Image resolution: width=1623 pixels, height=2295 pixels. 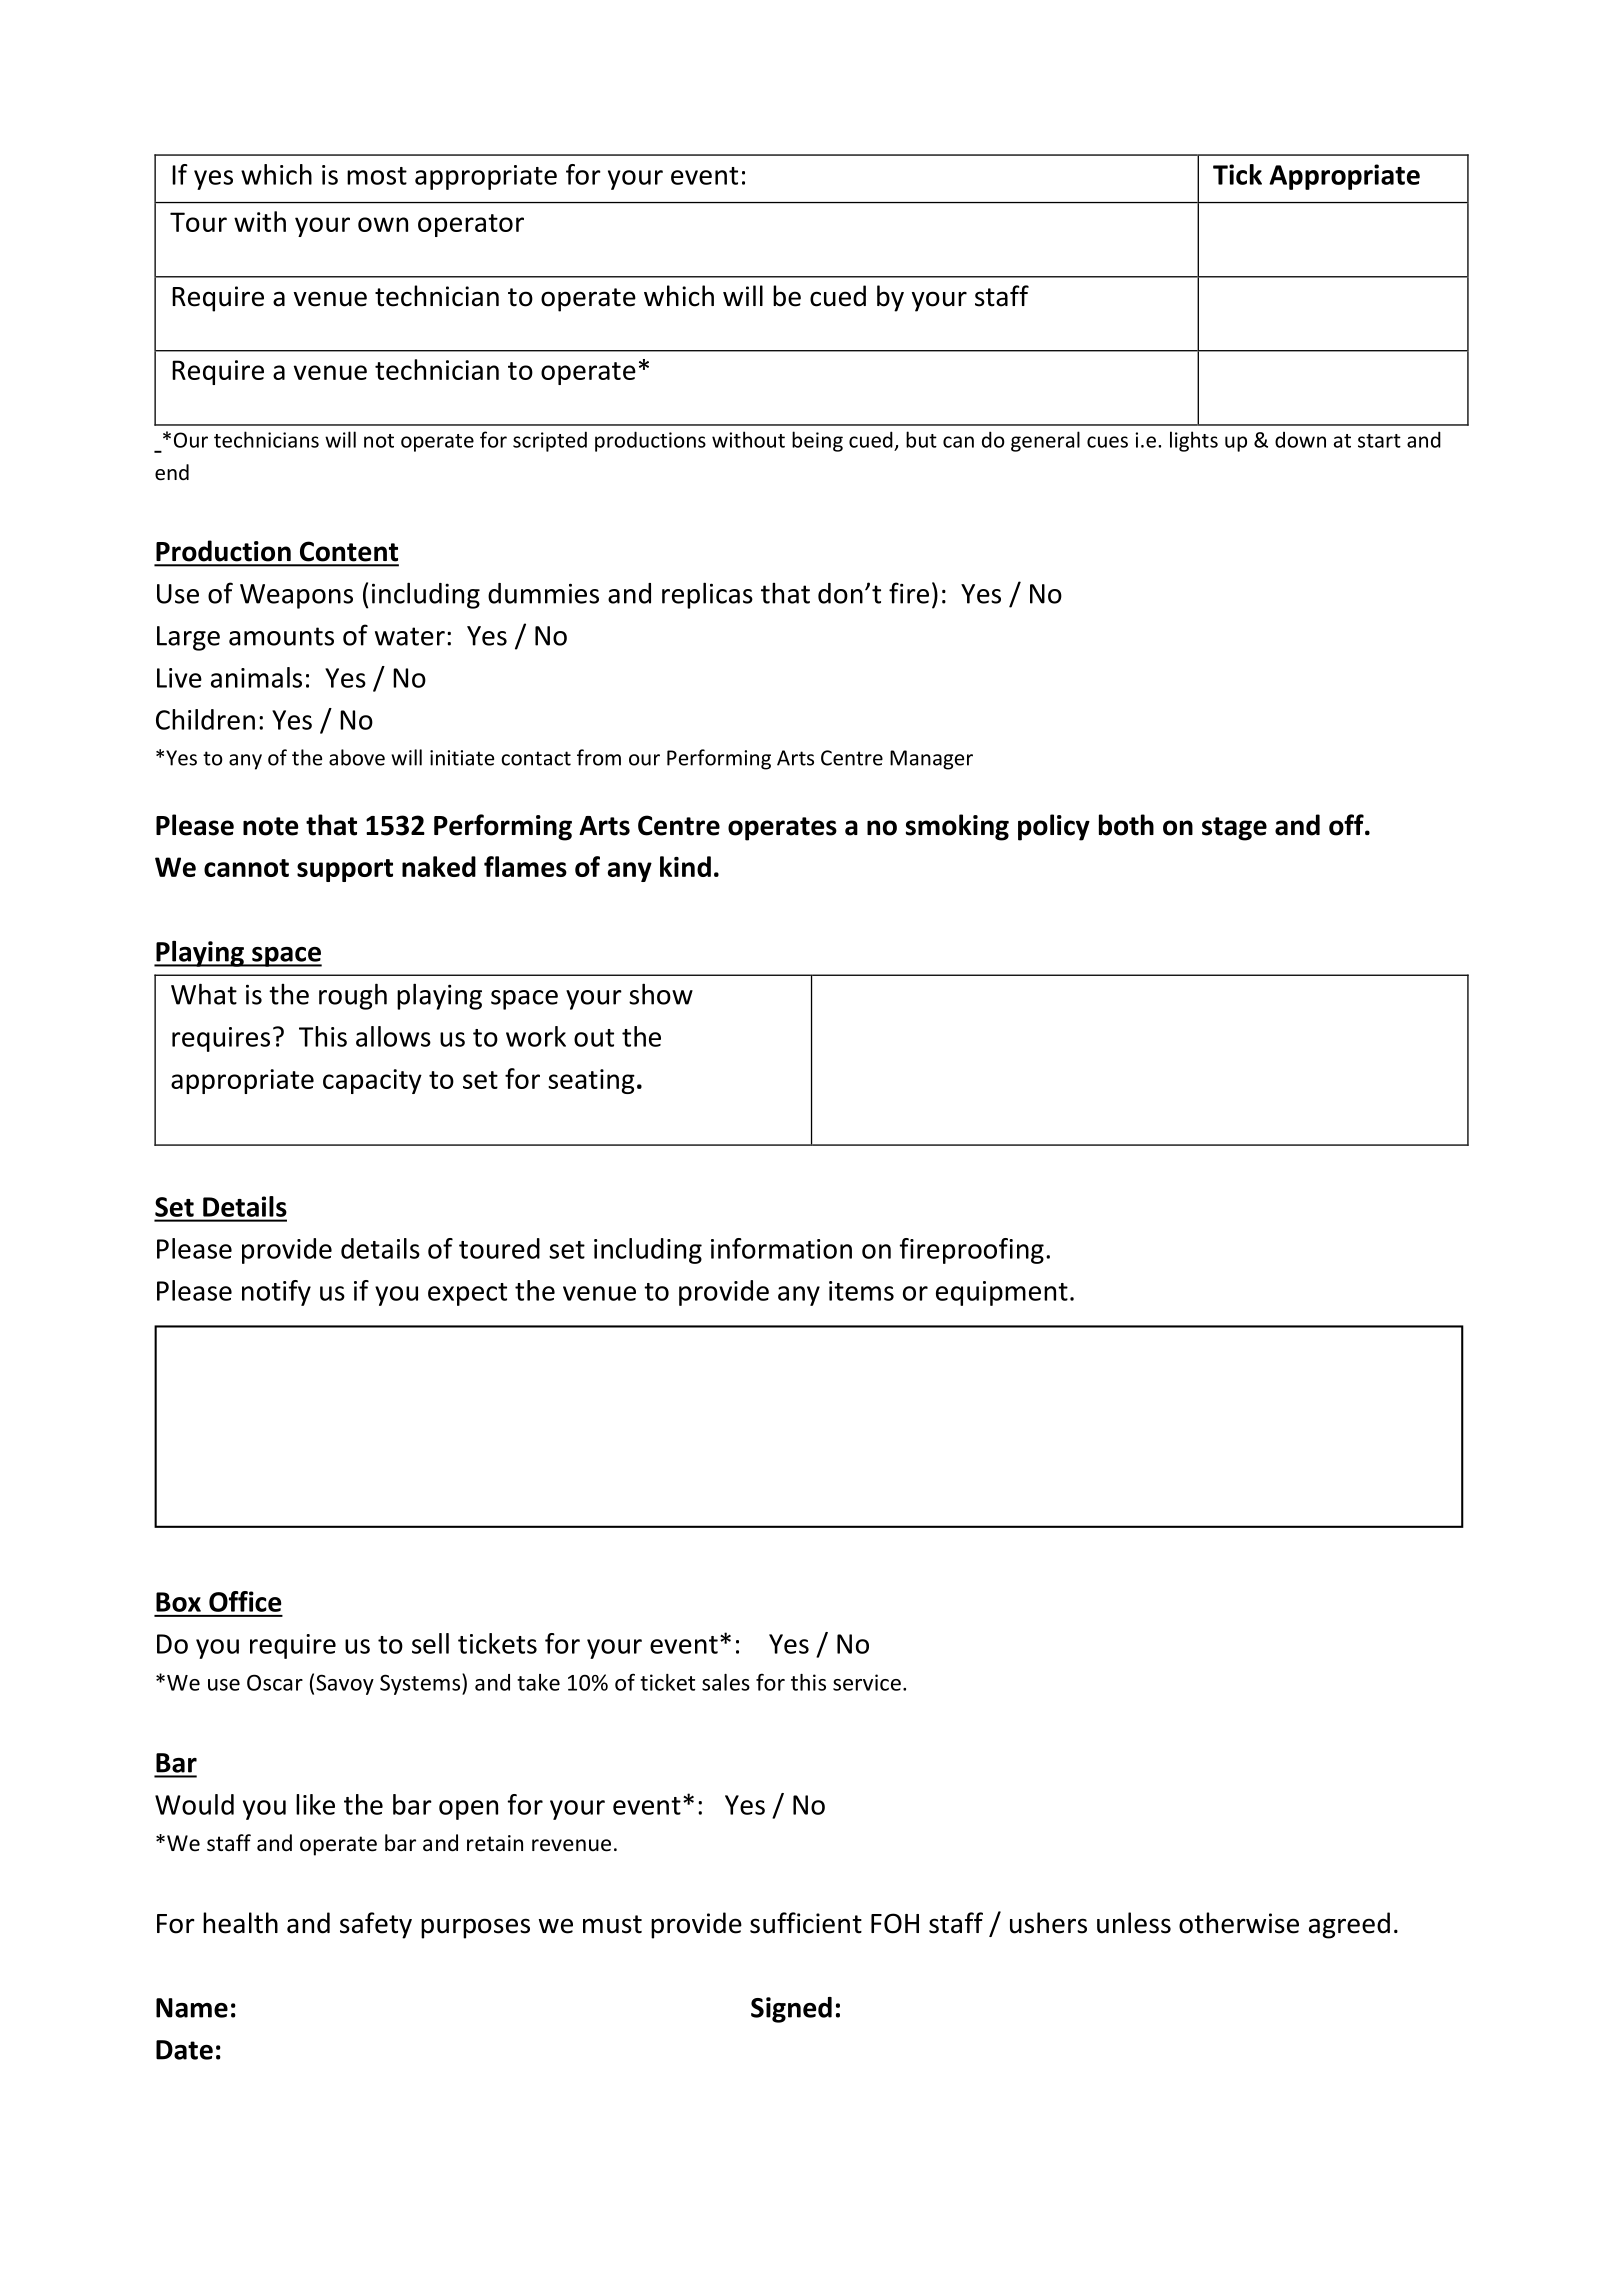 I want to click on lights, so click(x=1194, y=441).
